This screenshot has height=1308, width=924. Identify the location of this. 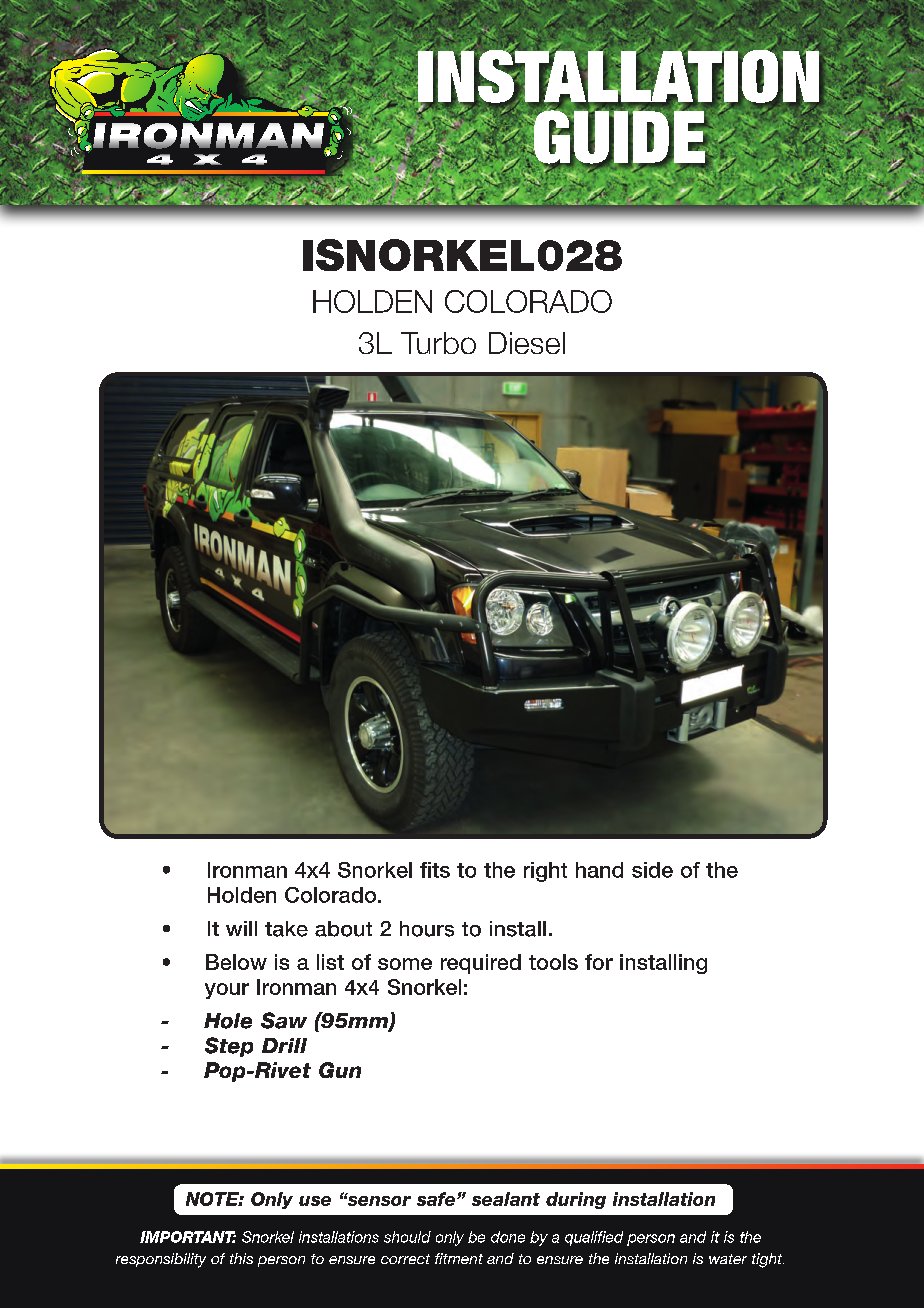
(241, 1258).
